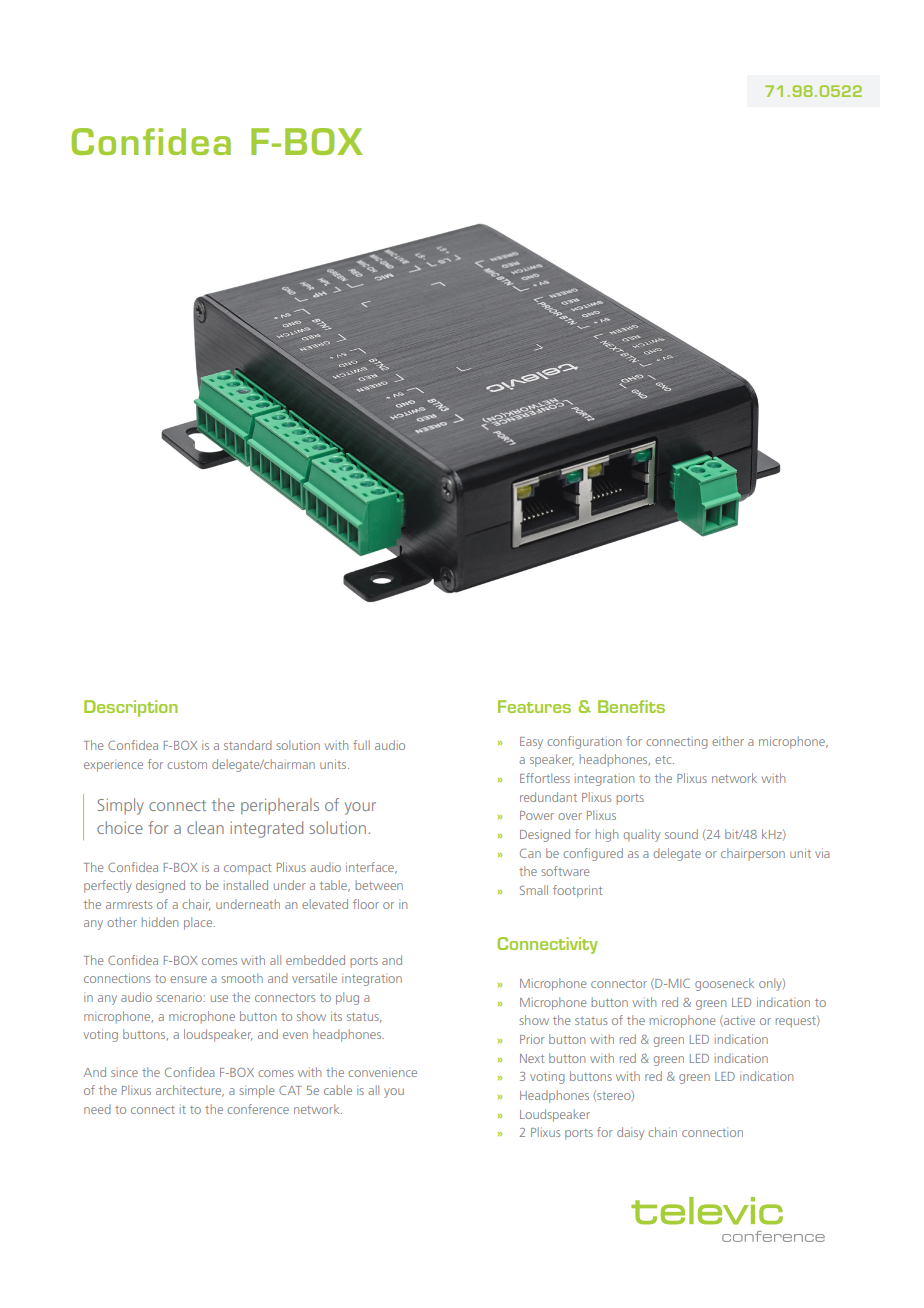 The height and width of the screenshot is (1308, 924). Describe the element at coordinates (537, 815) in the screenshot. I see `Power` at that location.
